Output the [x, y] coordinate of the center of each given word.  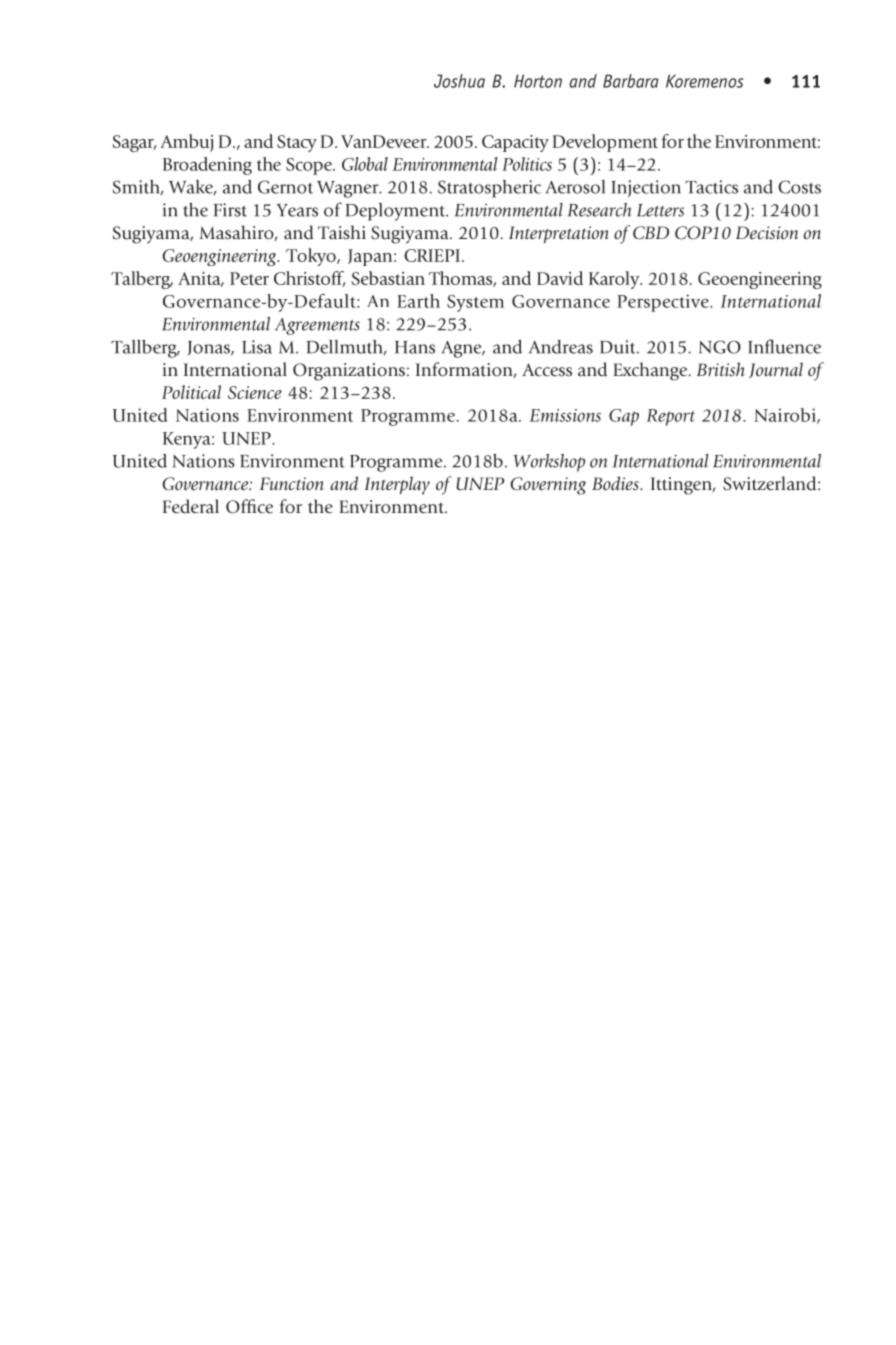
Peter [249, 278]
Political [191, 392]
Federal [191, 506]
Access [547, 370]
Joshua [459, 81]
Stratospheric [489, 189]
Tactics [711, 187]
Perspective [664, 303]
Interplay [397, 485]
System [475, 303]
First [230, 210]
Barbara [631, 81]
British [721, 369]
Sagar [134, 143]
